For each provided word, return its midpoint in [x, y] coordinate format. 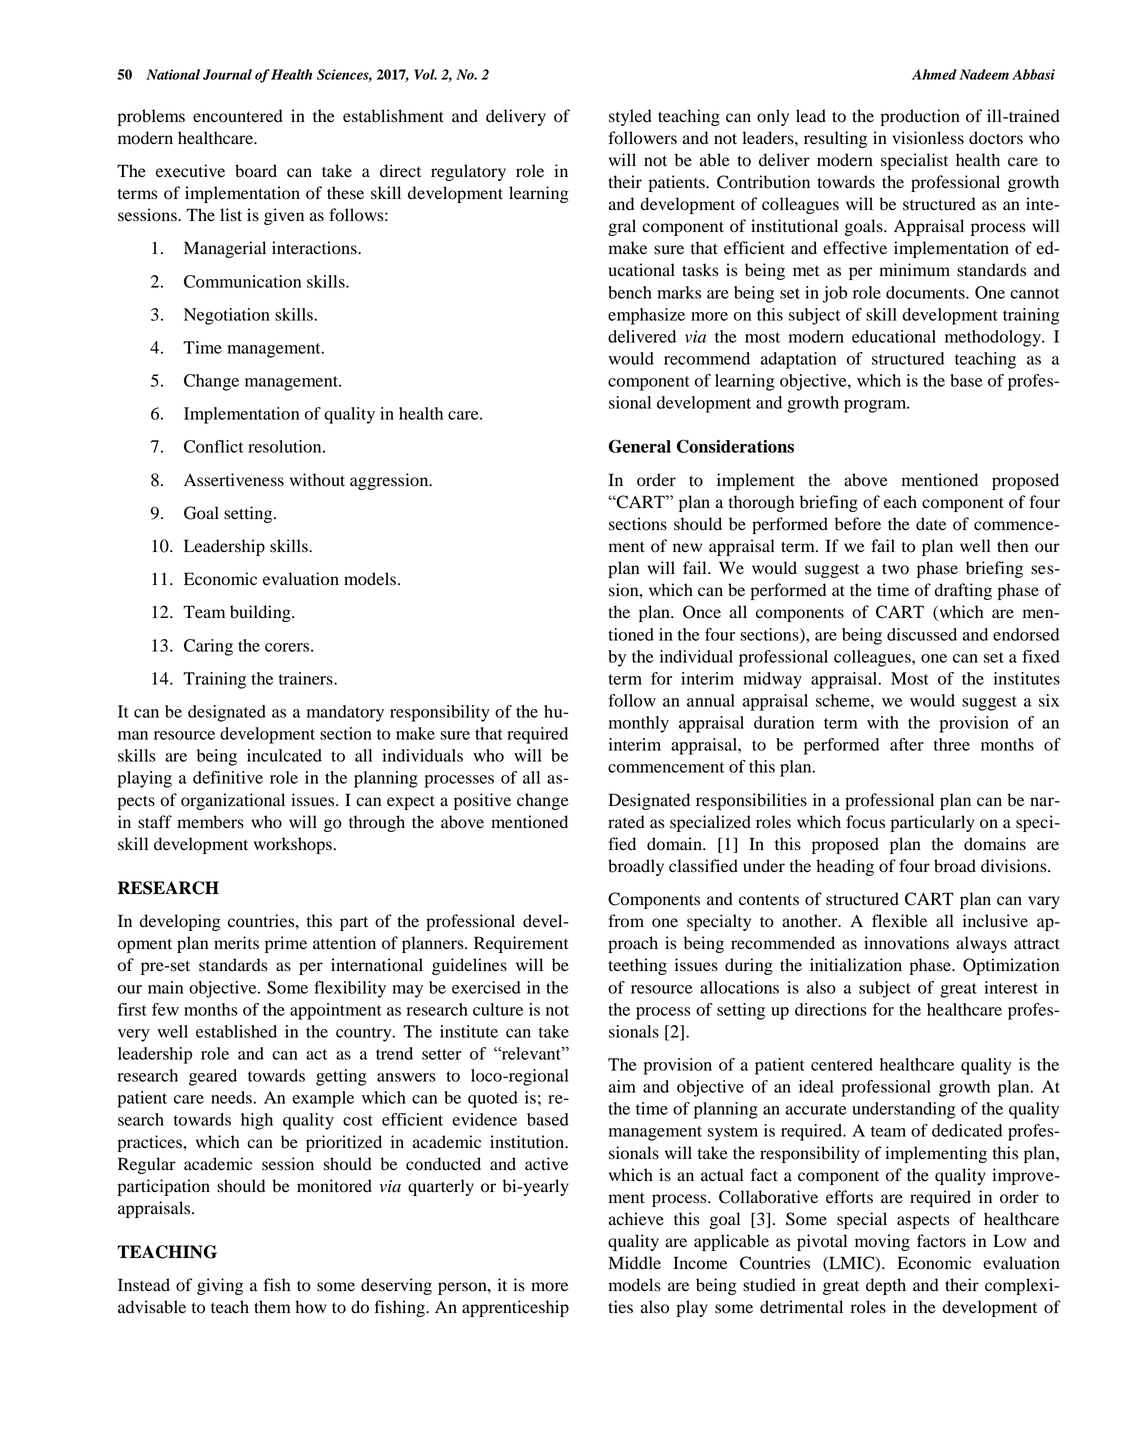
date [931, 524]
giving [220, 1286]
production [920, 117]
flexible [899, 921]
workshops [293, 845]
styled [630, 117]
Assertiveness [234, 480]
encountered [238, 116]
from [626, 921]
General [639, 446]
